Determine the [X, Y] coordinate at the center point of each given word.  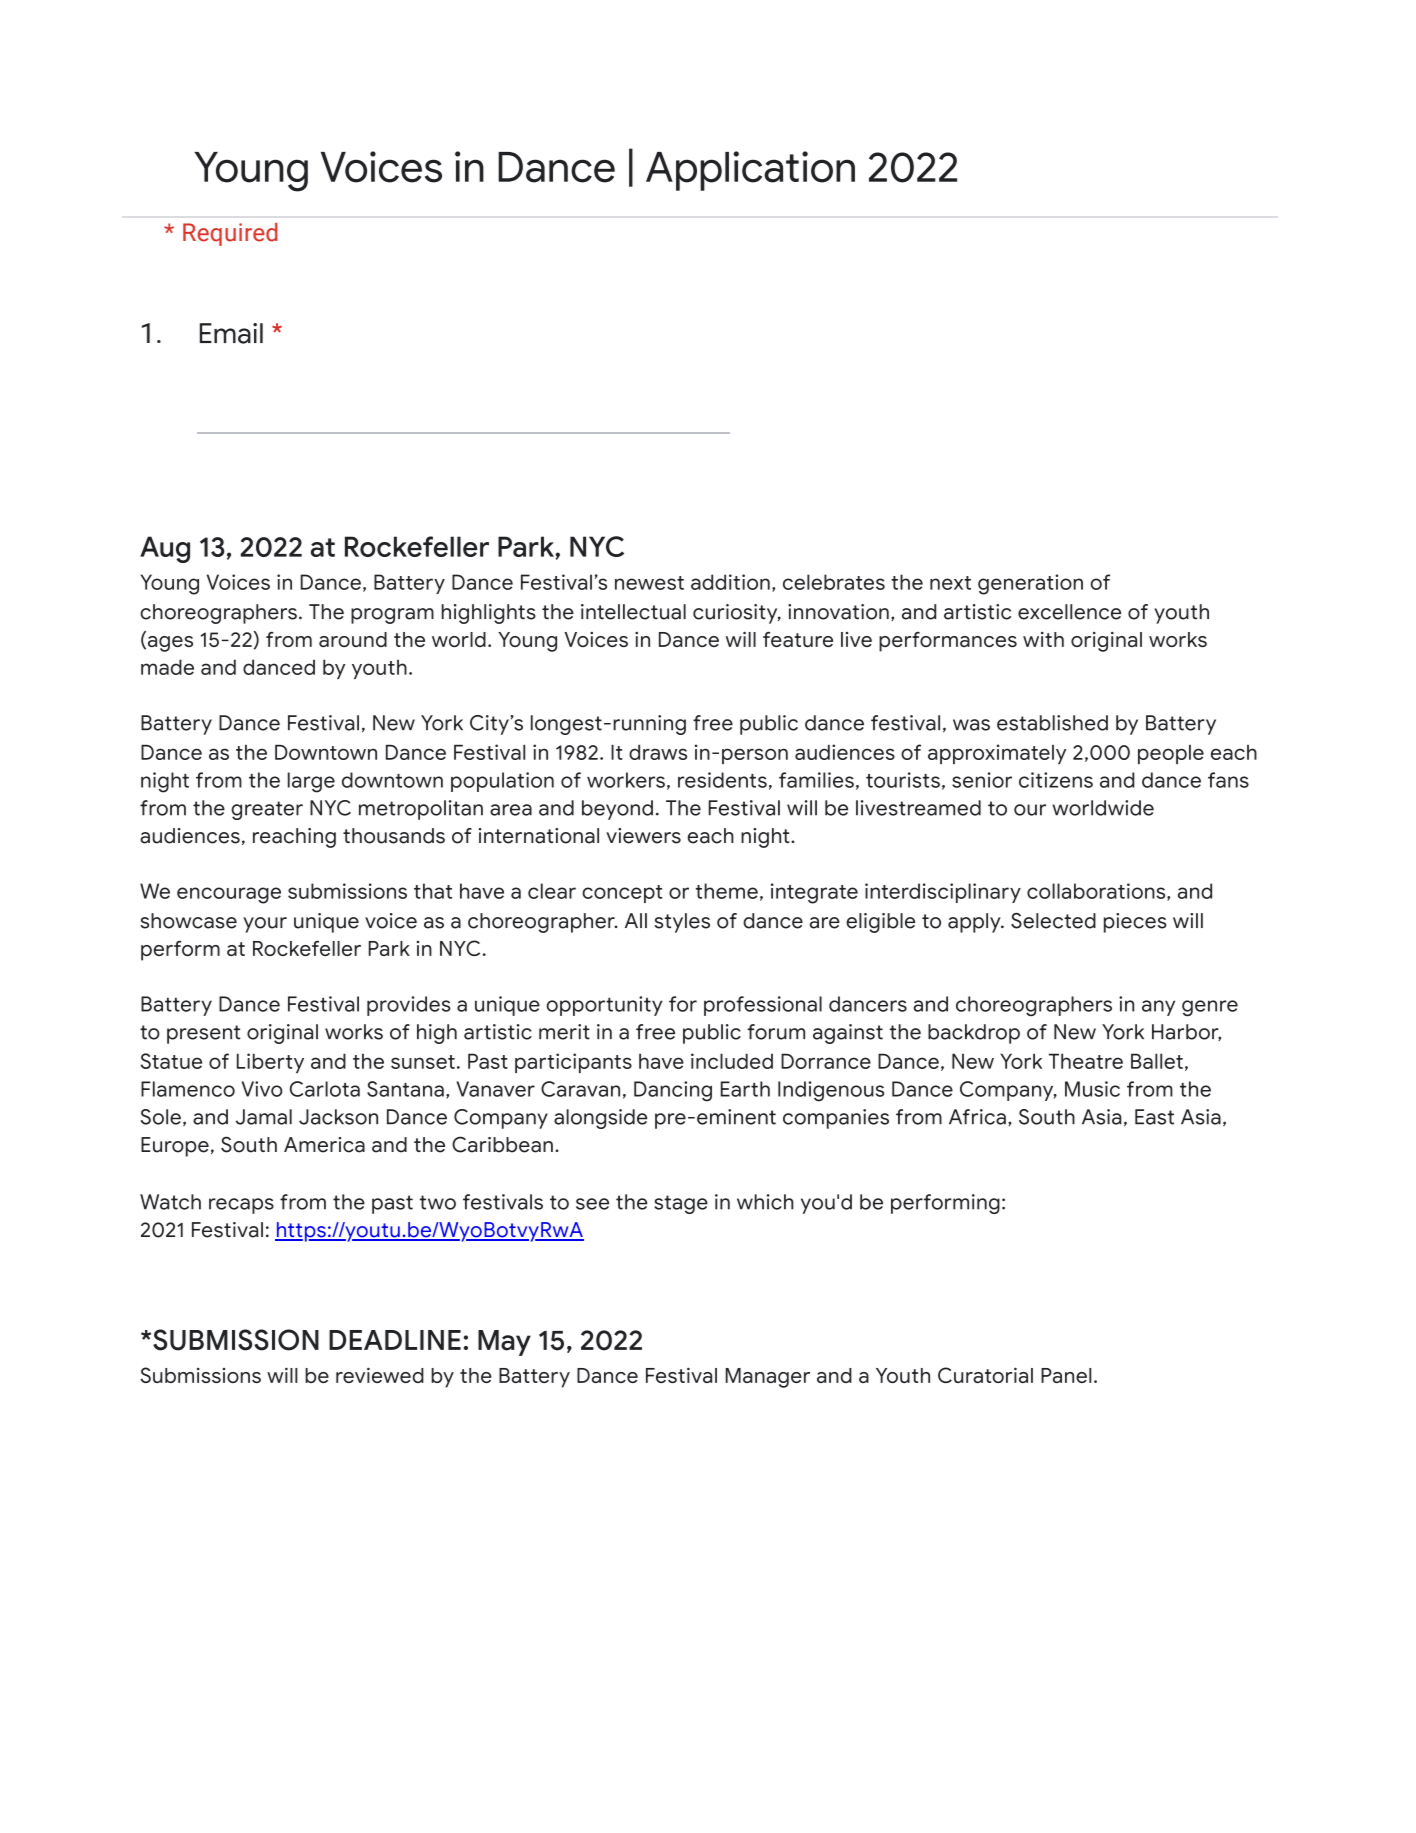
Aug [165, 549]
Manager [767, 1378]
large [311, 782]
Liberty [270, 1063]
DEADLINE [395, 1340]
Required [230, 234]
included [732, 1061]
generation [1030, 584]
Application [750, 171]
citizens [1056, 780]
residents [722, 780]
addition [730, 582]
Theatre [1086, 1061]
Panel [1066, 1375]
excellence [1069, 612]
